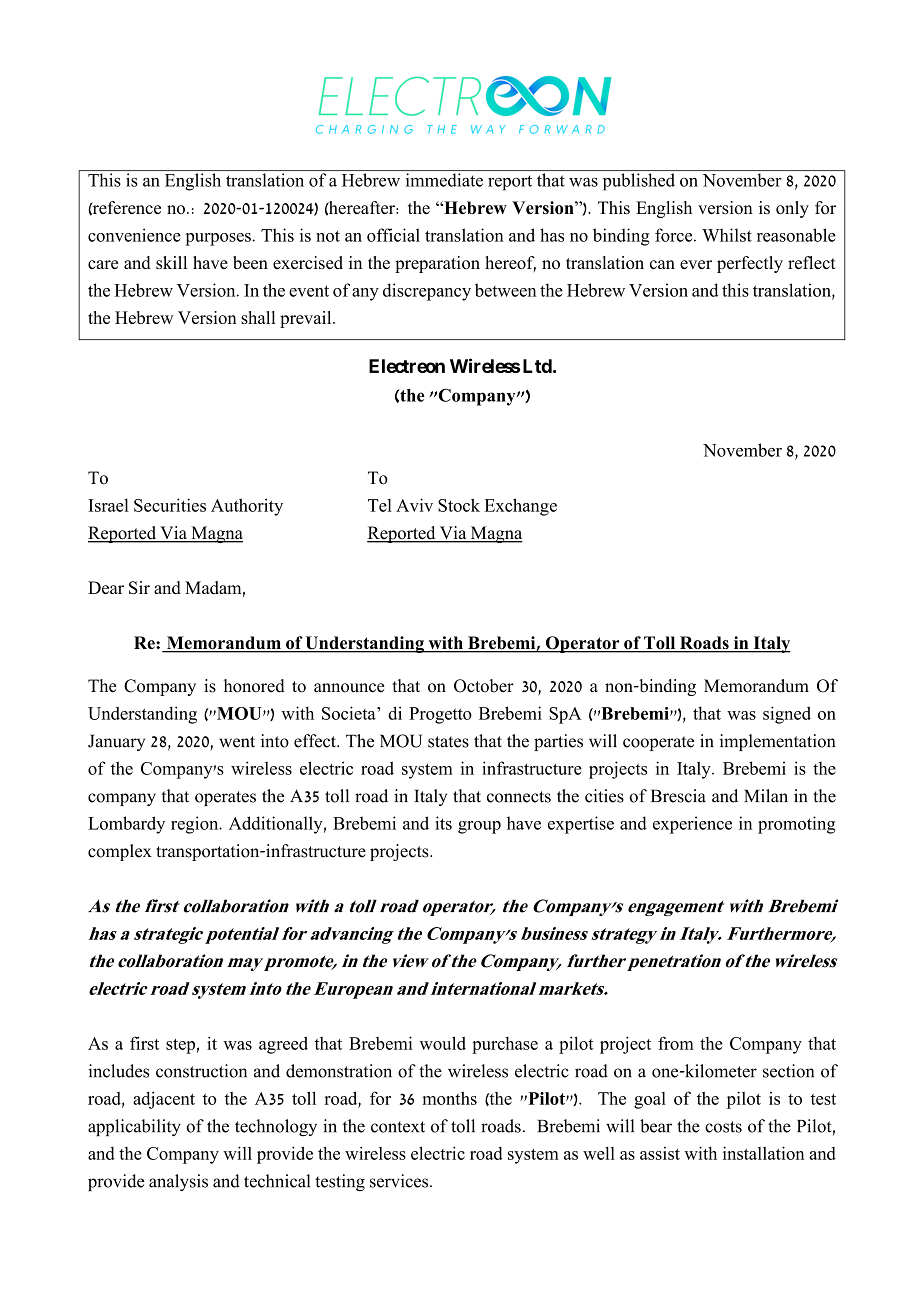  What do you see at coordinates (727, 235) in the screenshot?
I see `Whilst` at bounding box center [727, 235].
